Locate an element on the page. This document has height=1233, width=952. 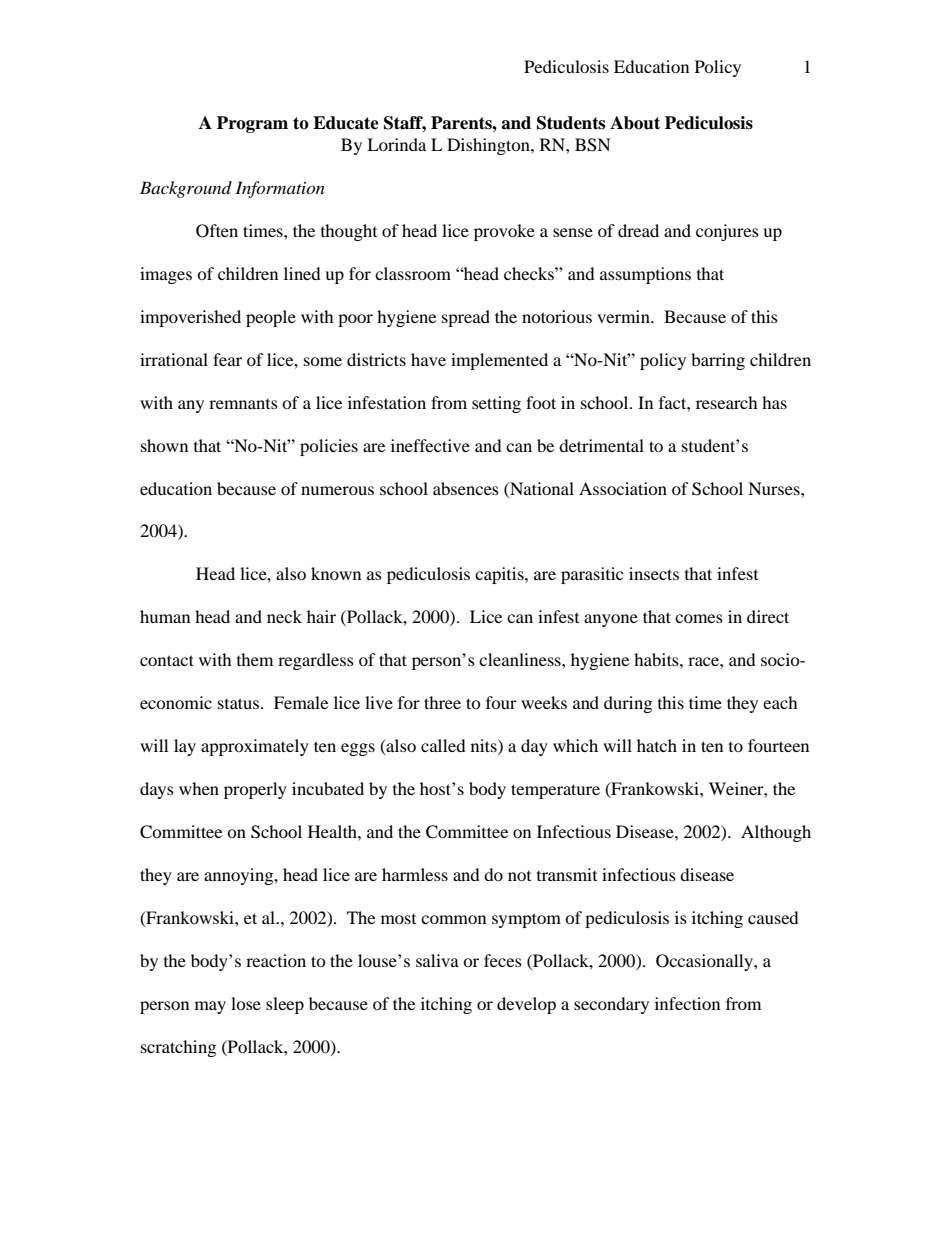
comes is located at coordinates (699, 618).
